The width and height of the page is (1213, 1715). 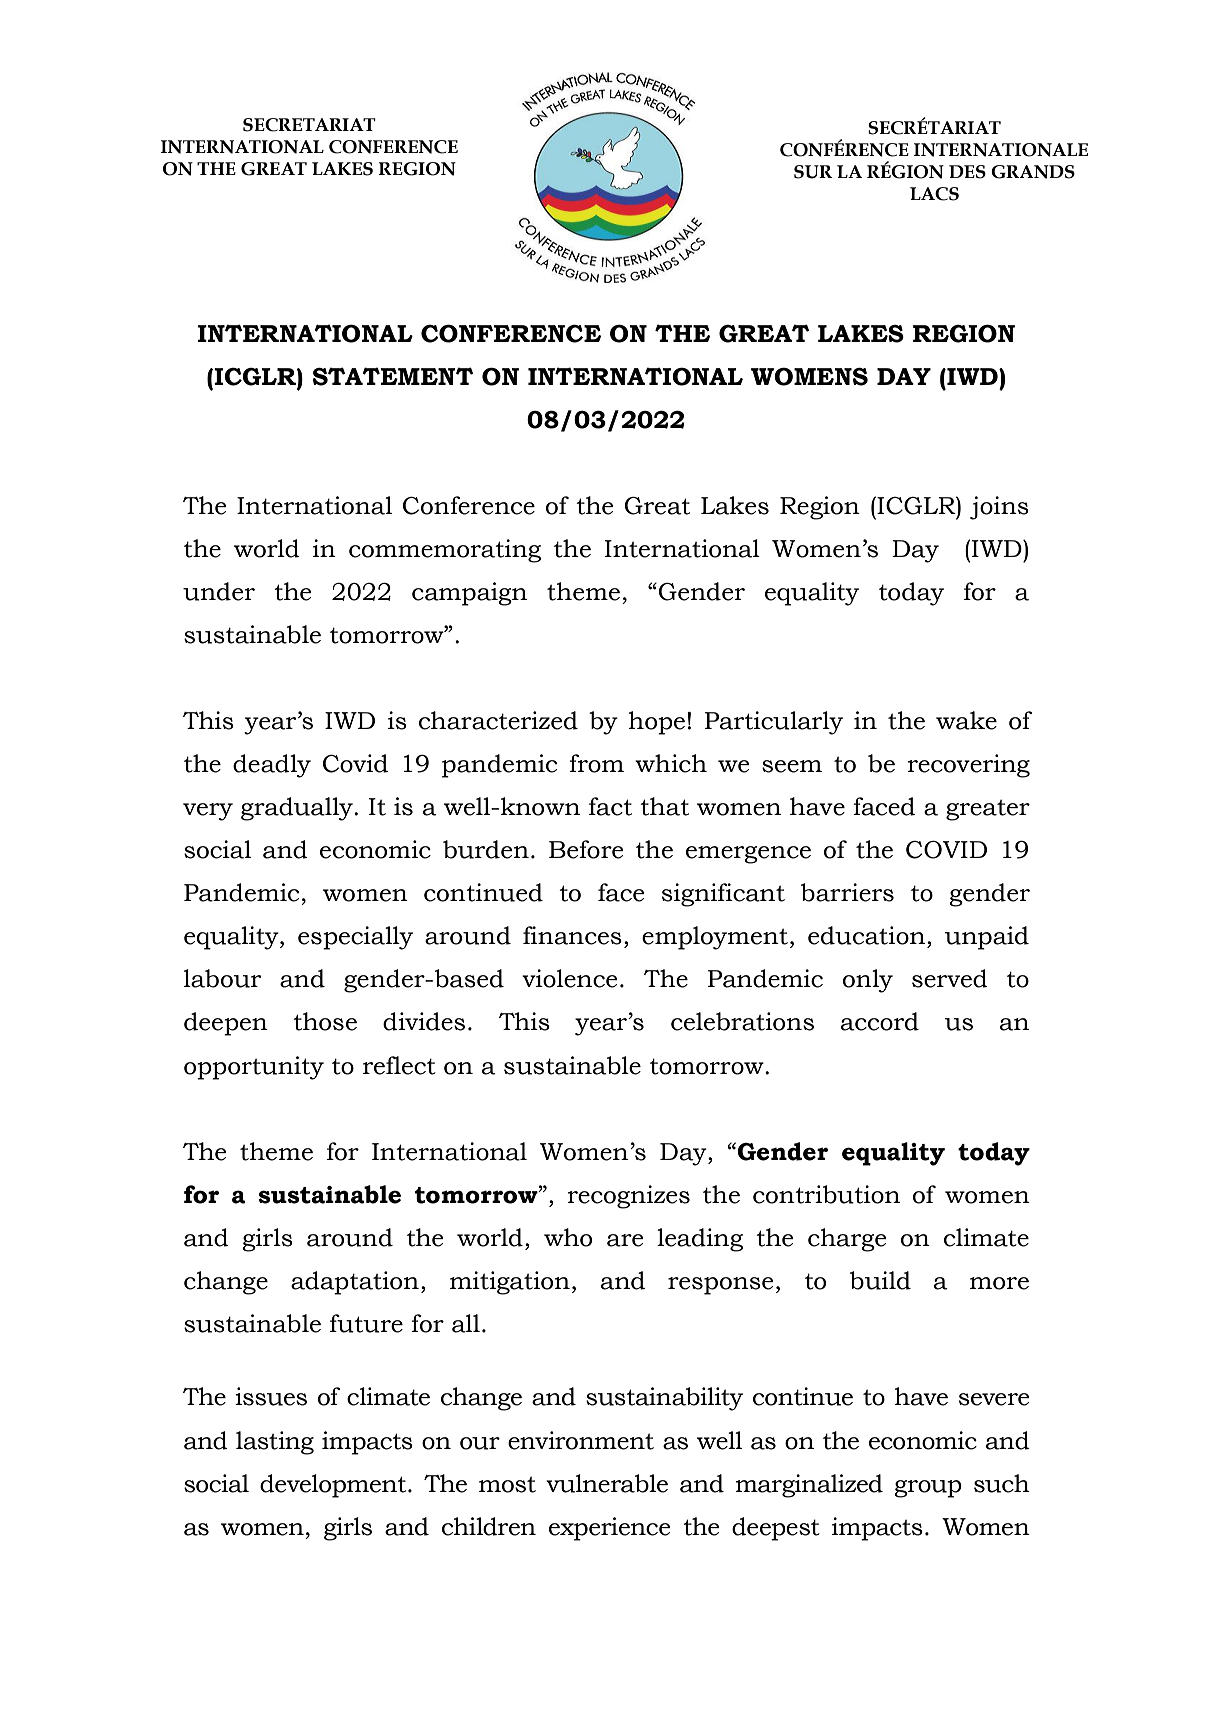 I want to click on development, so click(x=334, y=1486).
